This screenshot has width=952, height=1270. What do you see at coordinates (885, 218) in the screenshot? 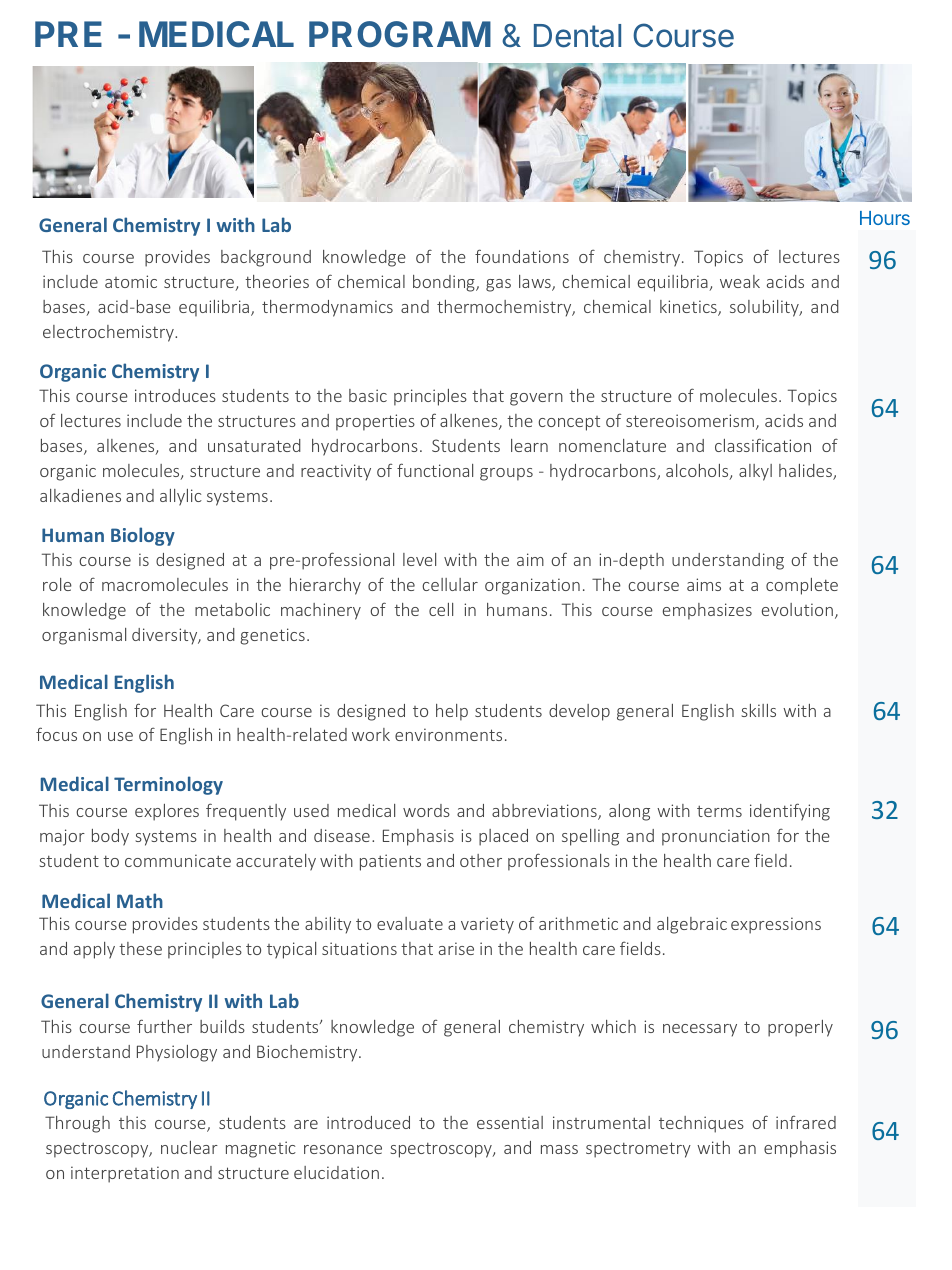
I see `Hours` at bounding box center [885, 218].
